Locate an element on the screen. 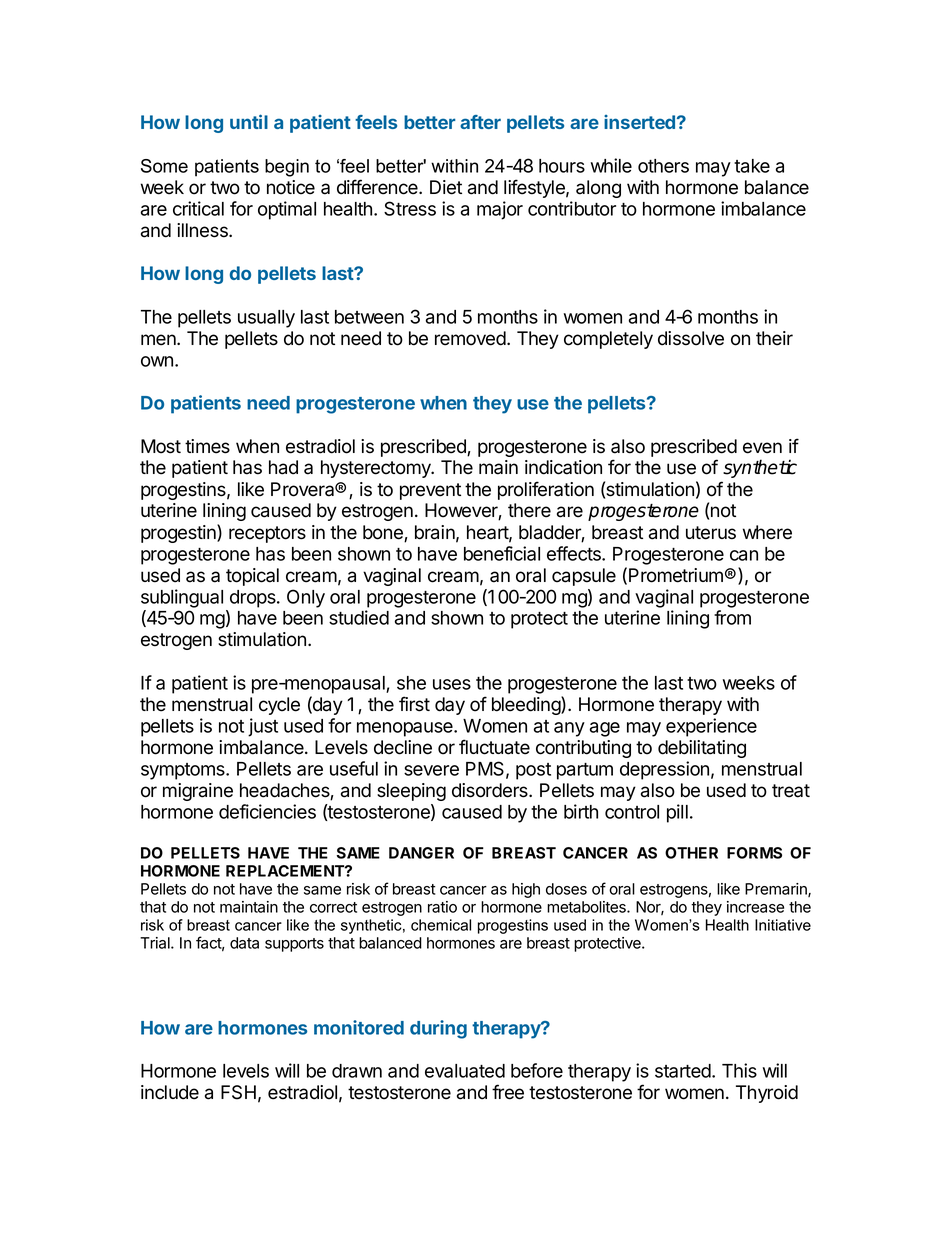  removed is located at coordinates (471, 338).
